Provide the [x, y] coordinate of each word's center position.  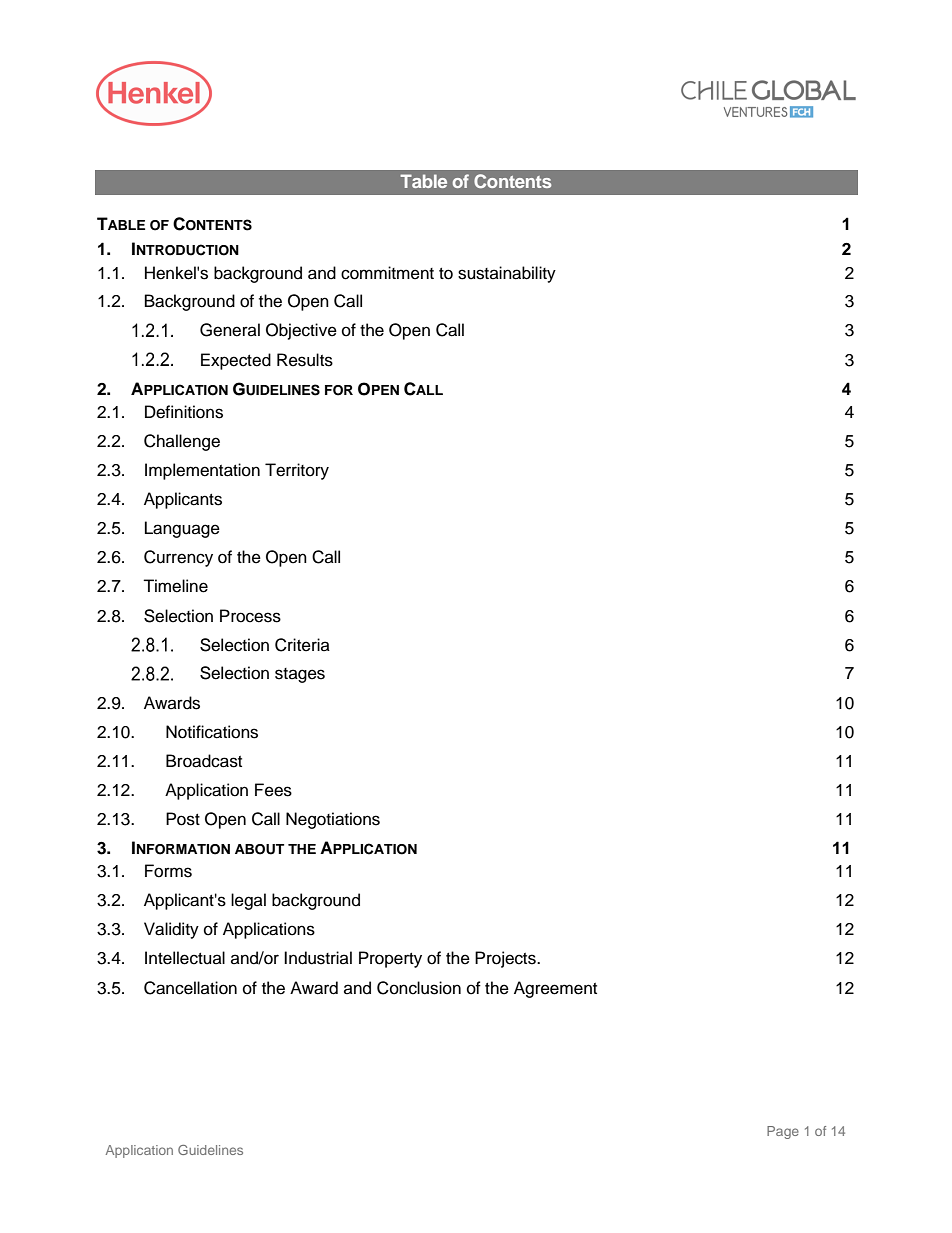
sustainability [507, 274]
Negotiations [333, 820]
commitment [387, 273]
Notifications [212, 732]
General [230, 330]
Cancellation [190, 988]
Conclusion [419, 988]
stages [300, 675]
